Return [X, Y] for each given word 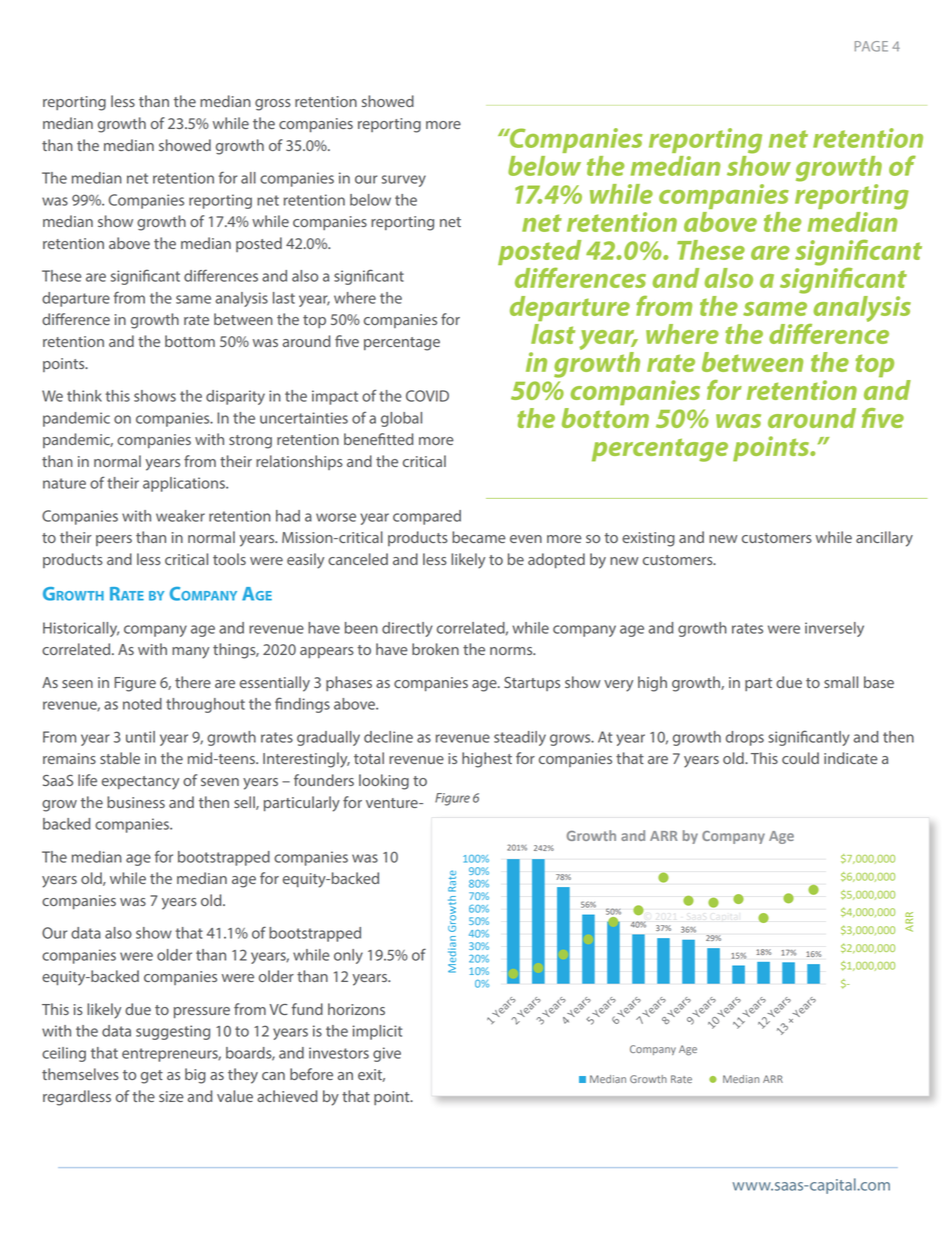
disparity [235, 397]
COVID [427, 396]
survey [404, 181]
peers [114, 540]
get [152, 1077]
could [800, 758]
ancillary [884, 539]
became [479, 537]
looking [384, 782]
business [136, 802]
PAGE [871, 46]
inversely [834, 629]
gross [273, 105]
